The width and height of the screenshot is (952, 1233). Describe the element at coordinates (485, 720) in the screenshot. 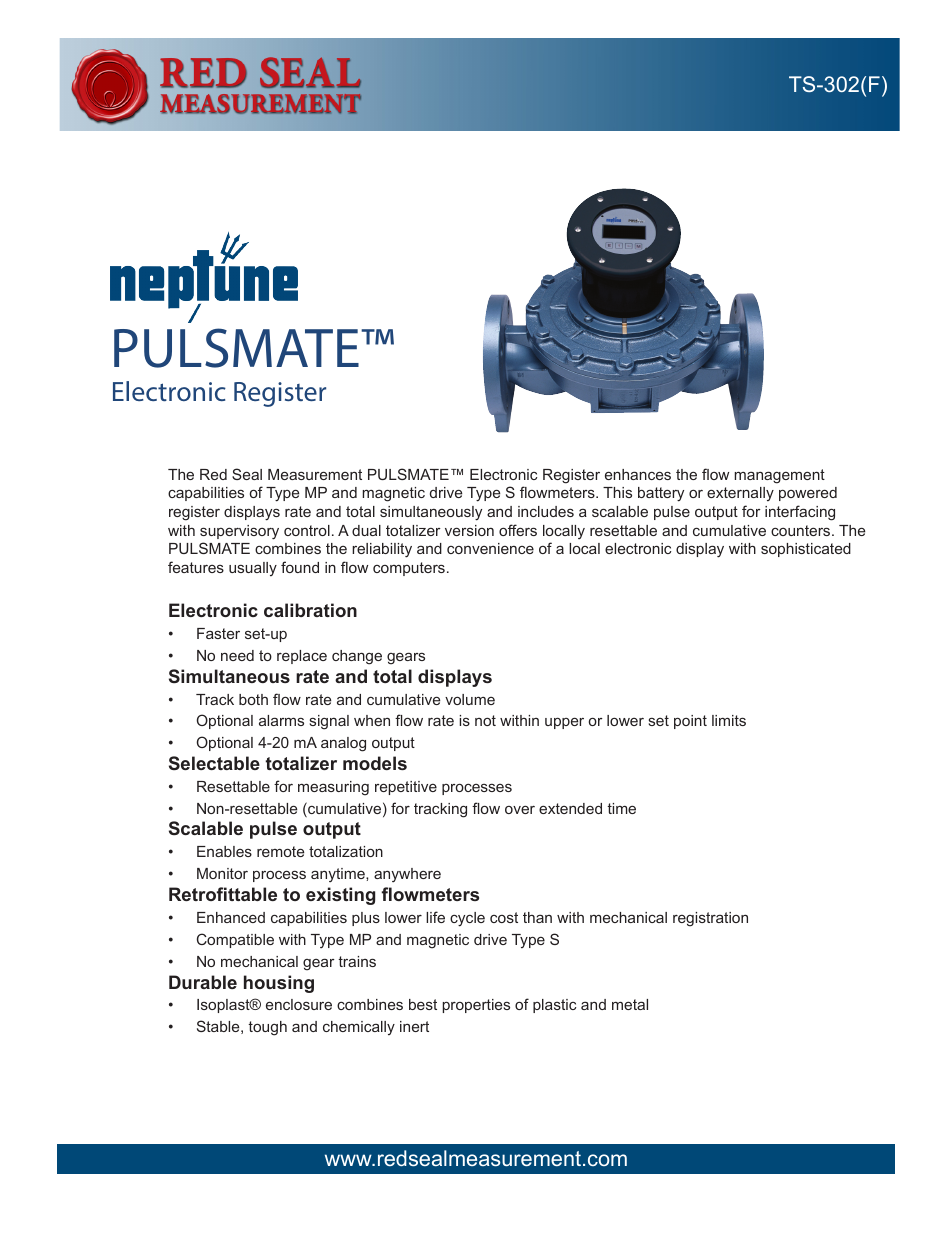

I see `not` at that location.
